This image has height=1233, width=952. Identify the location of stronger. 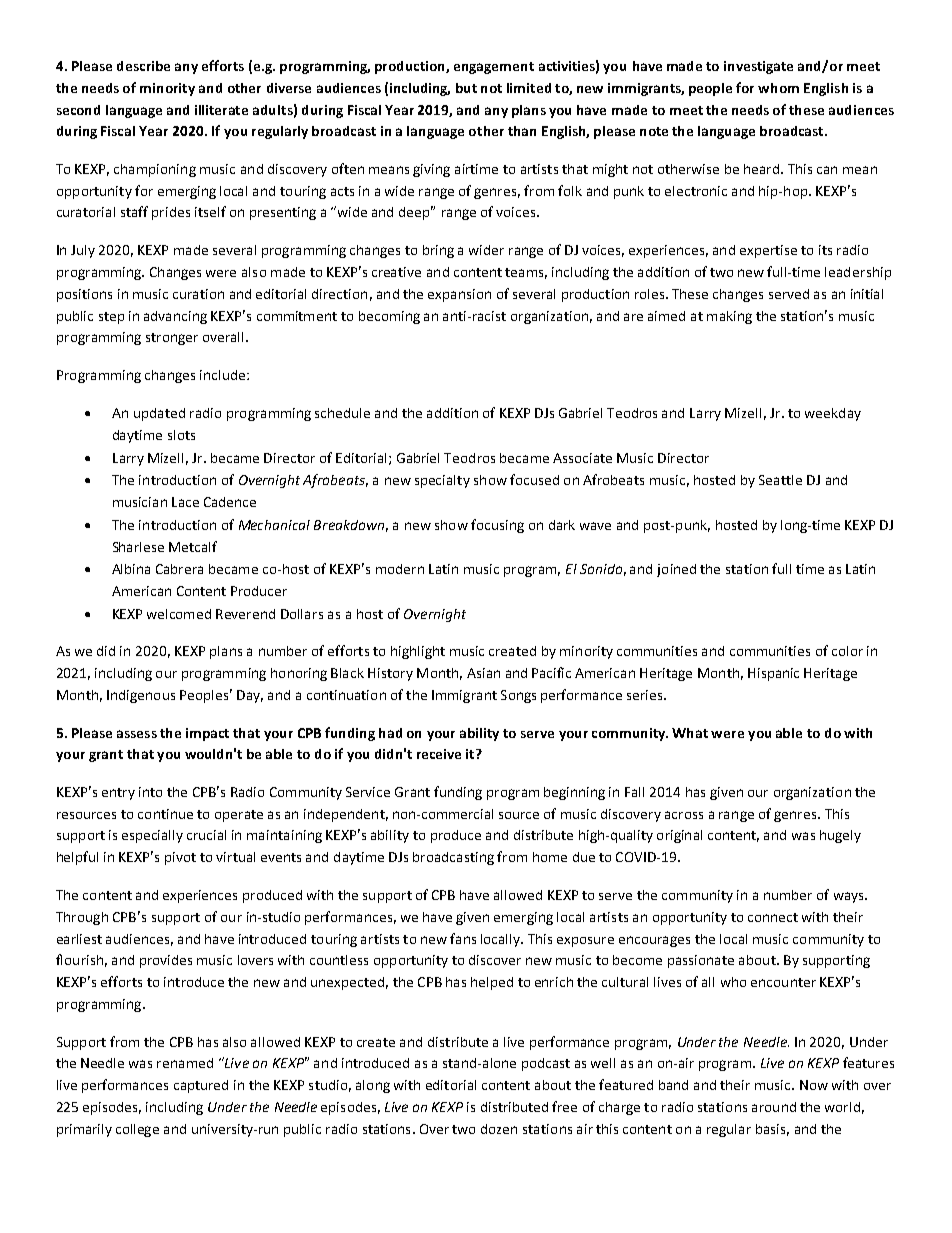
(172, 339).
